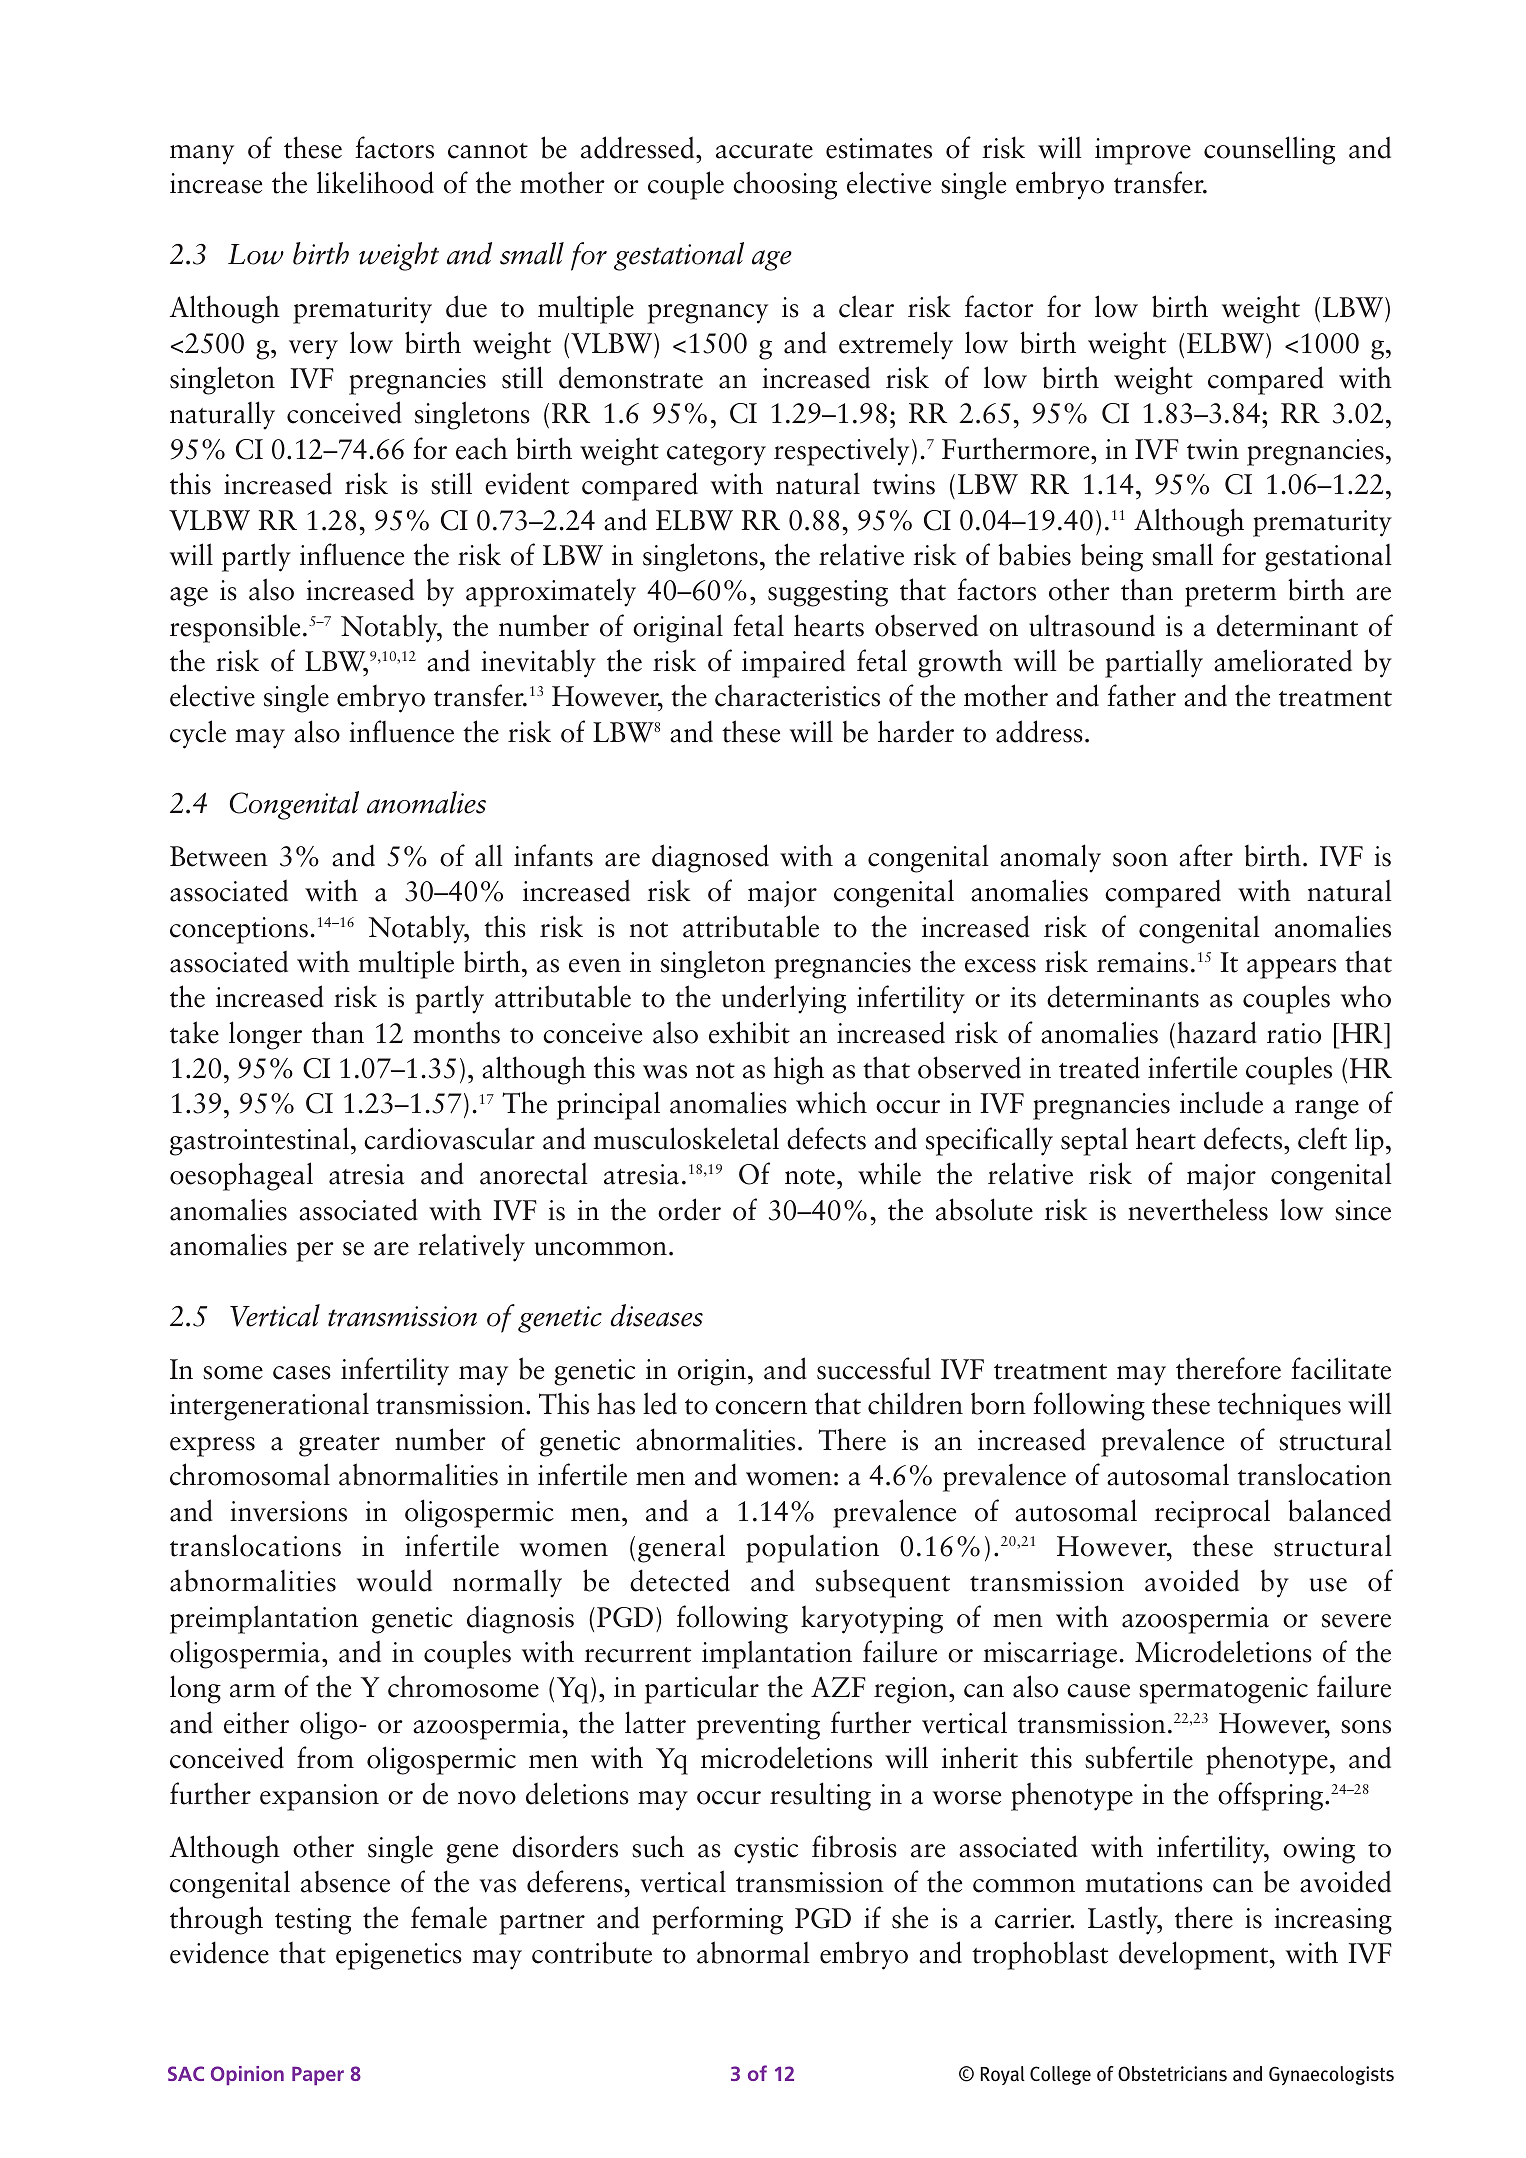 The width and height of the screenshot is (1526, 2158). I want to click on which, so click(831, 1102).
